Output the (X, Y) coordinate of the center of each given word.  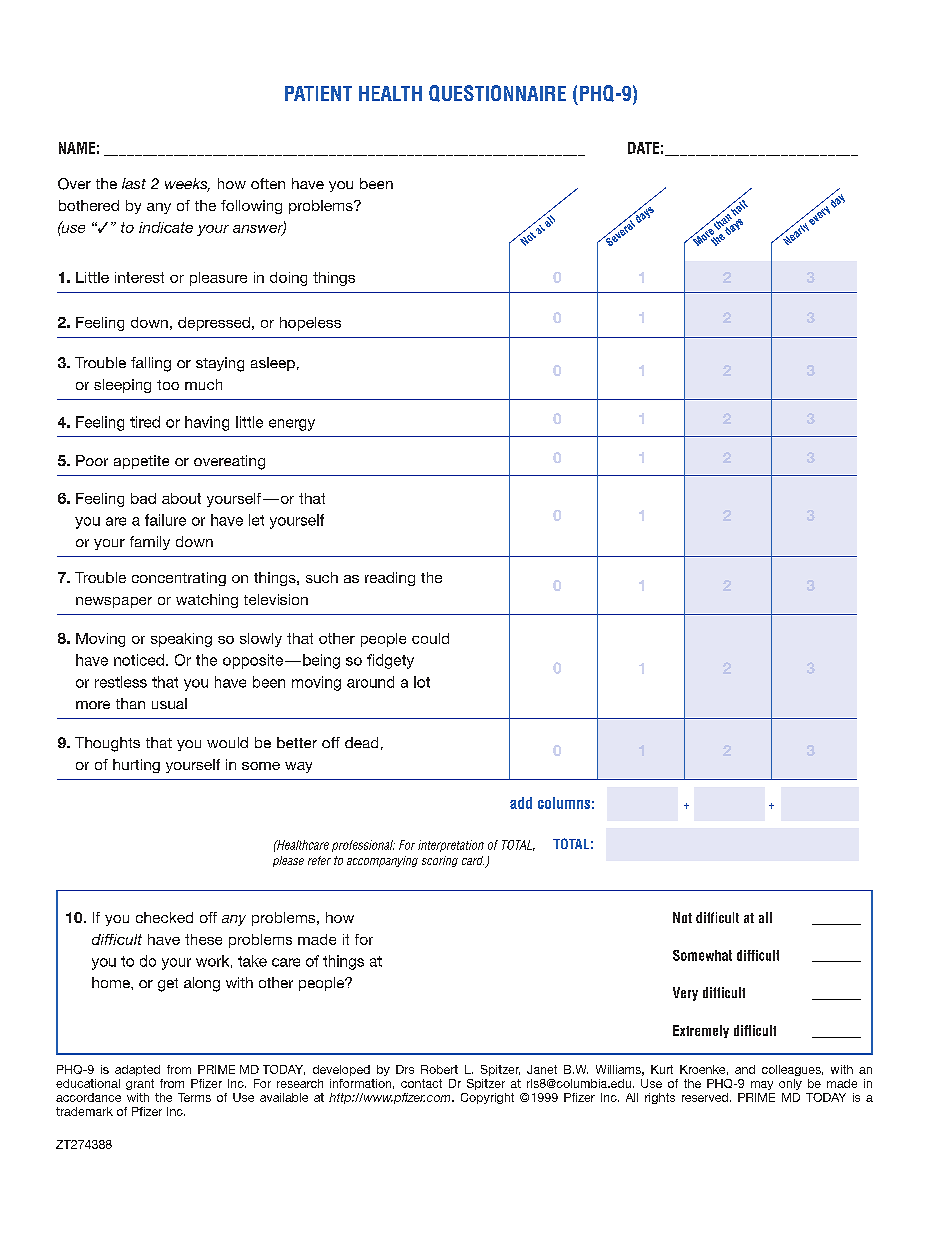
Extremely (701, 1031)
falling (151, 364)
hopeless (310, 324)
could (430, 638)
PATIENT (318, 93)
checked (164, 917)
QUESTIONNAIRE (497, 93)
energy (292, 425)
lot (422, 682)
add (521, 803)
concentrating (179, 579)
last (134, 183)
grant (140, 1084)
